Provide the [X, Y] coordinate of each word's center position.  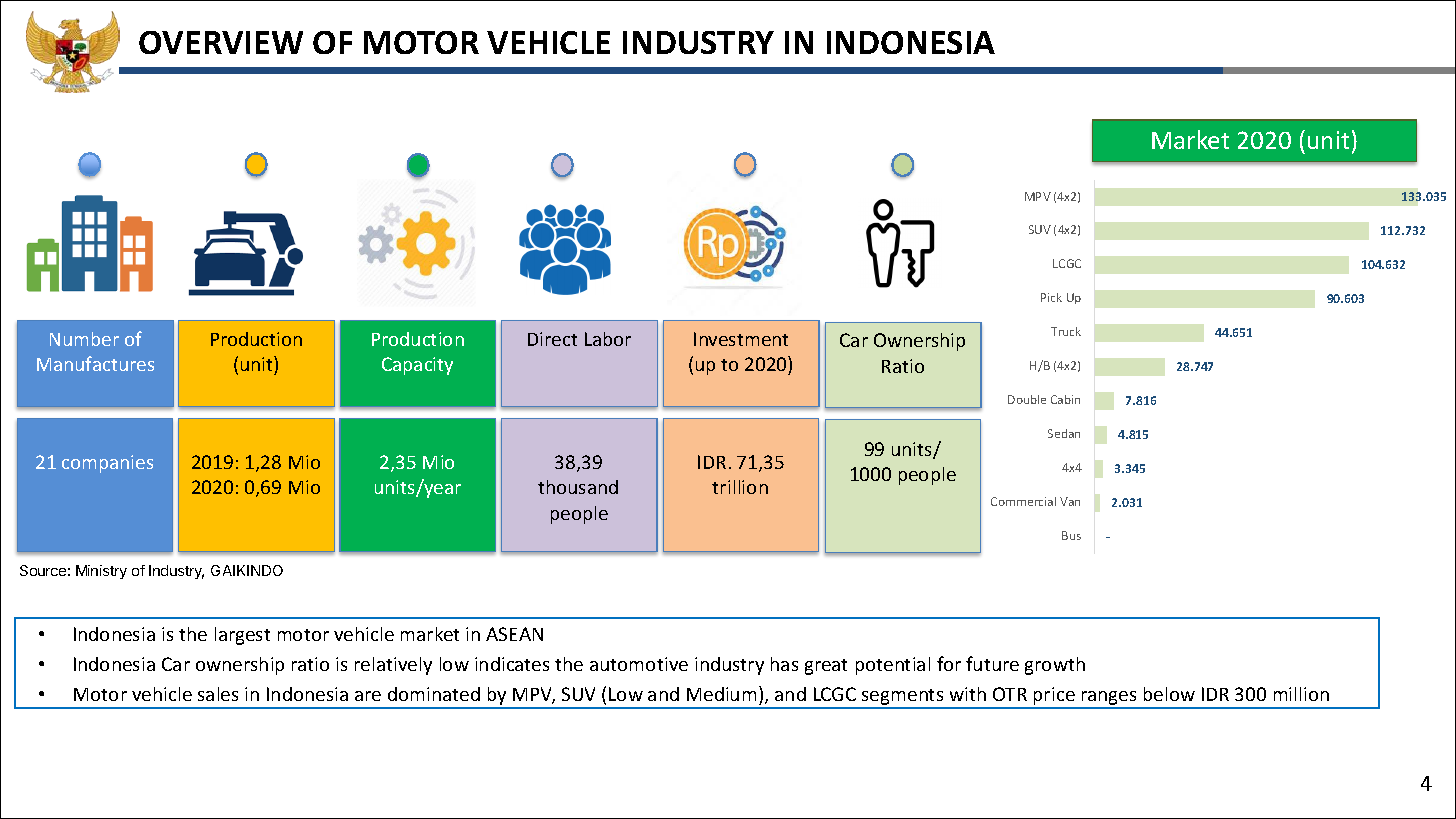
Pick [1051, 297]
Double [1027, 399]
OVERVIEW [221, 42]
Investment [741, 339]
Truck [1066, 331]
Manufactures [95, 363]
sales [218, 694]
